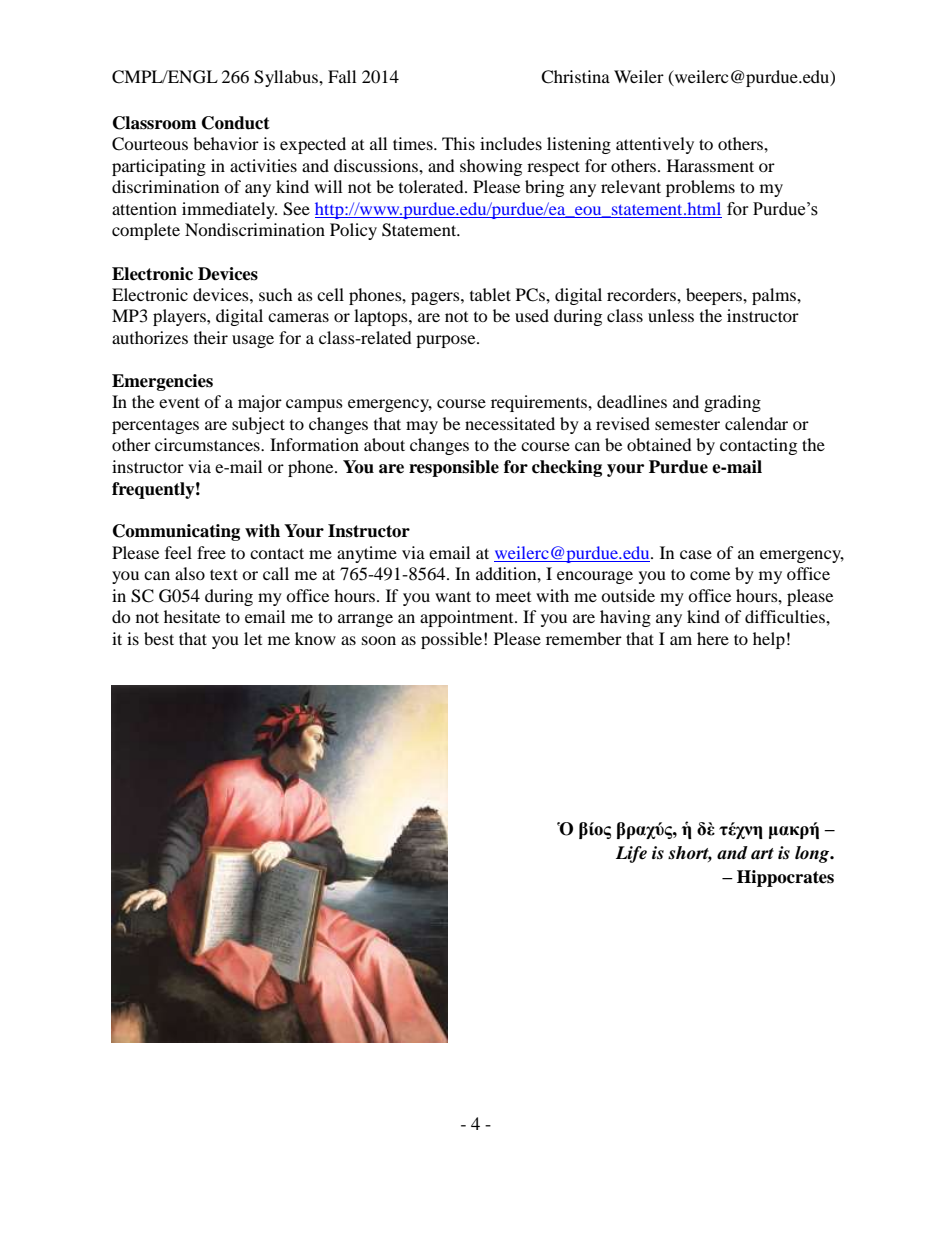 The image size is (952, 1233). What do you see at coordinates (159, 638) in the page?
I see `best` at bounding box center [159, 638].
